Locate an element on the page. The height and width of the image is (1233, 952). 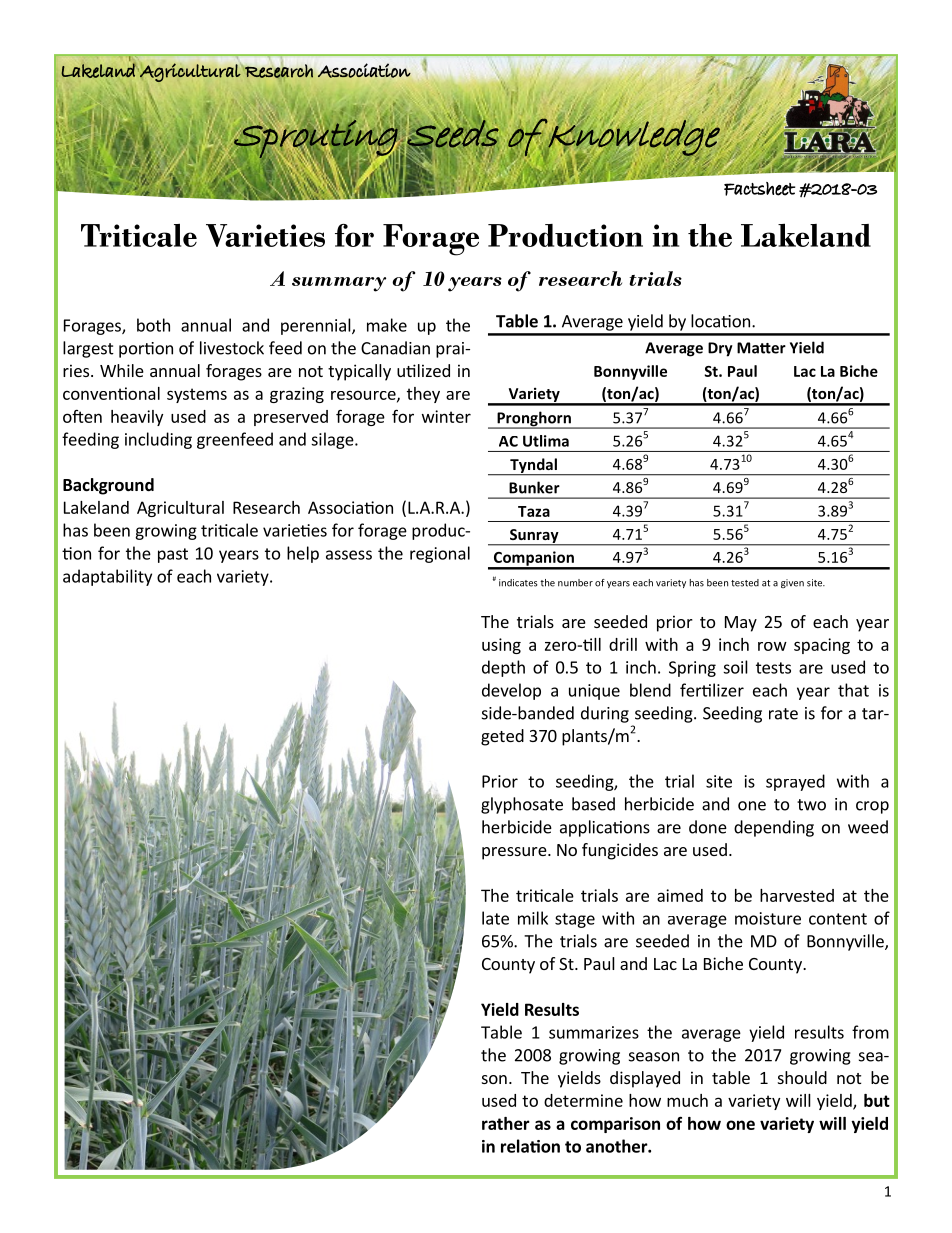
Matter is located at coordinates (761, 348).
